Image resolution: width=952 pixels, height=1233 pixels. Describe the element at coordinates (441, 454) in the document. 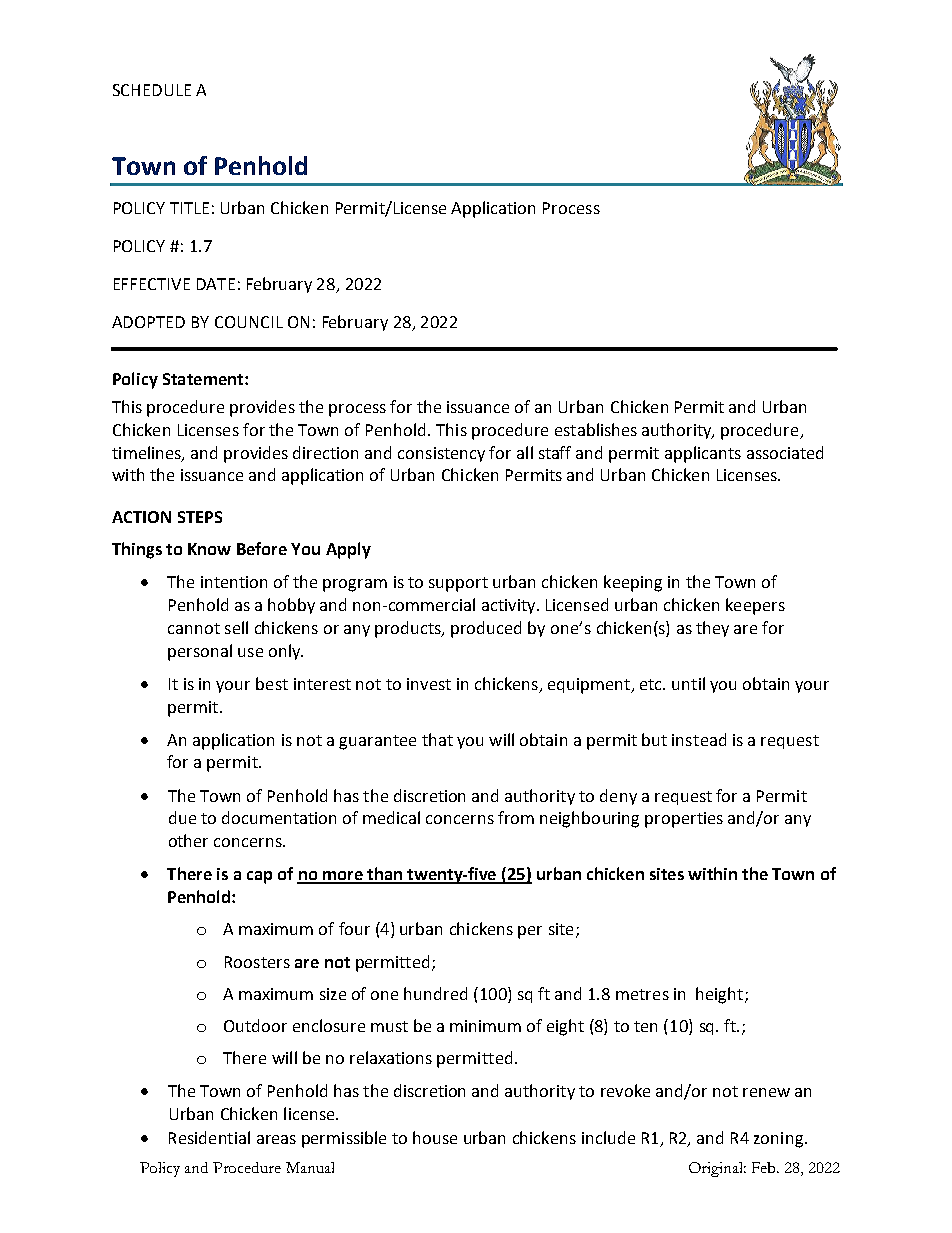

I see `consistency` at that location.
